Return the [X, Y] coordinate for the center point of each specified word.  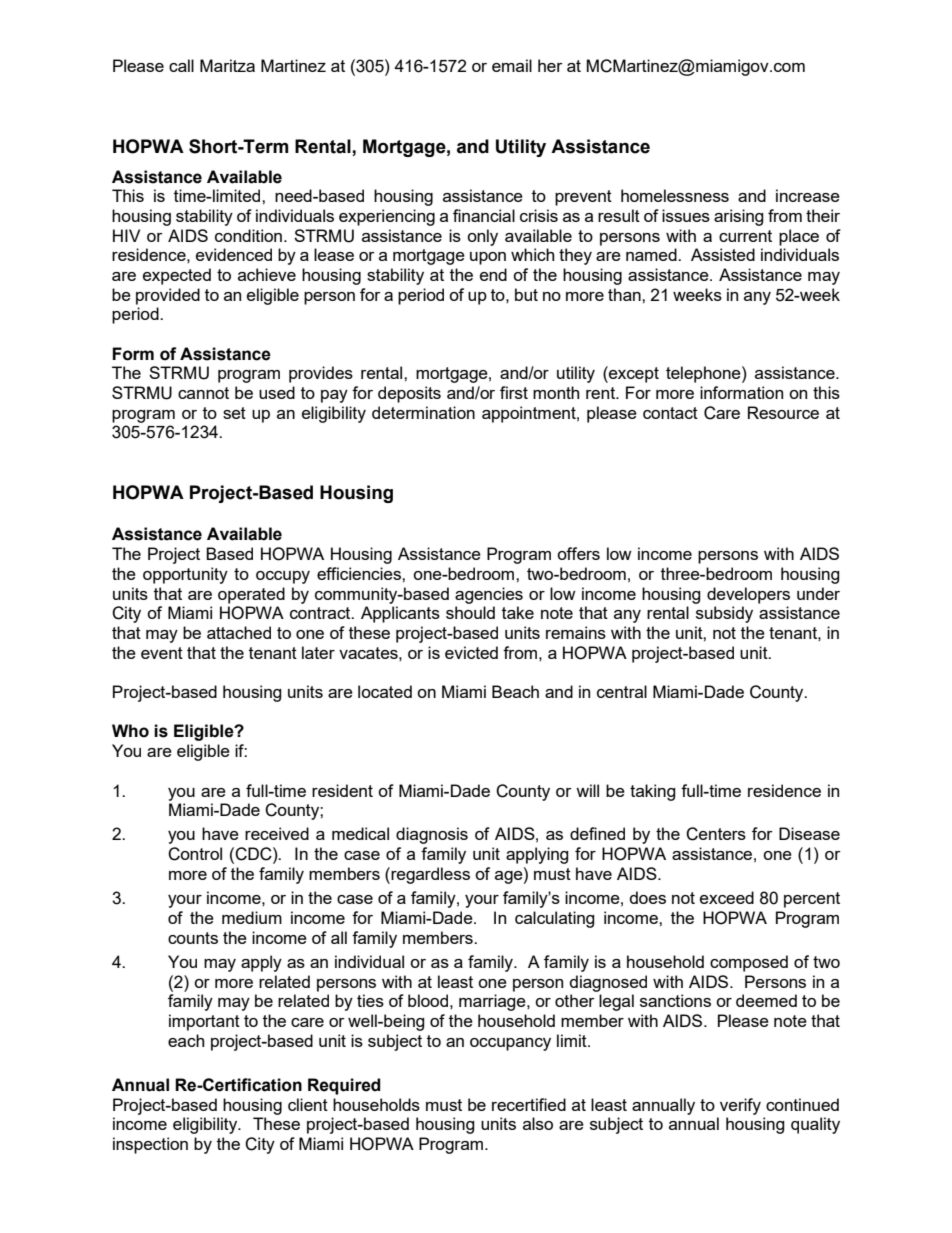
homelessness [675, 195]
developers [748, 595]
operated [251, 595]
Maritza [227, 65]
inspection [150, 1145]
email [512, 65]
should [470, 612]
